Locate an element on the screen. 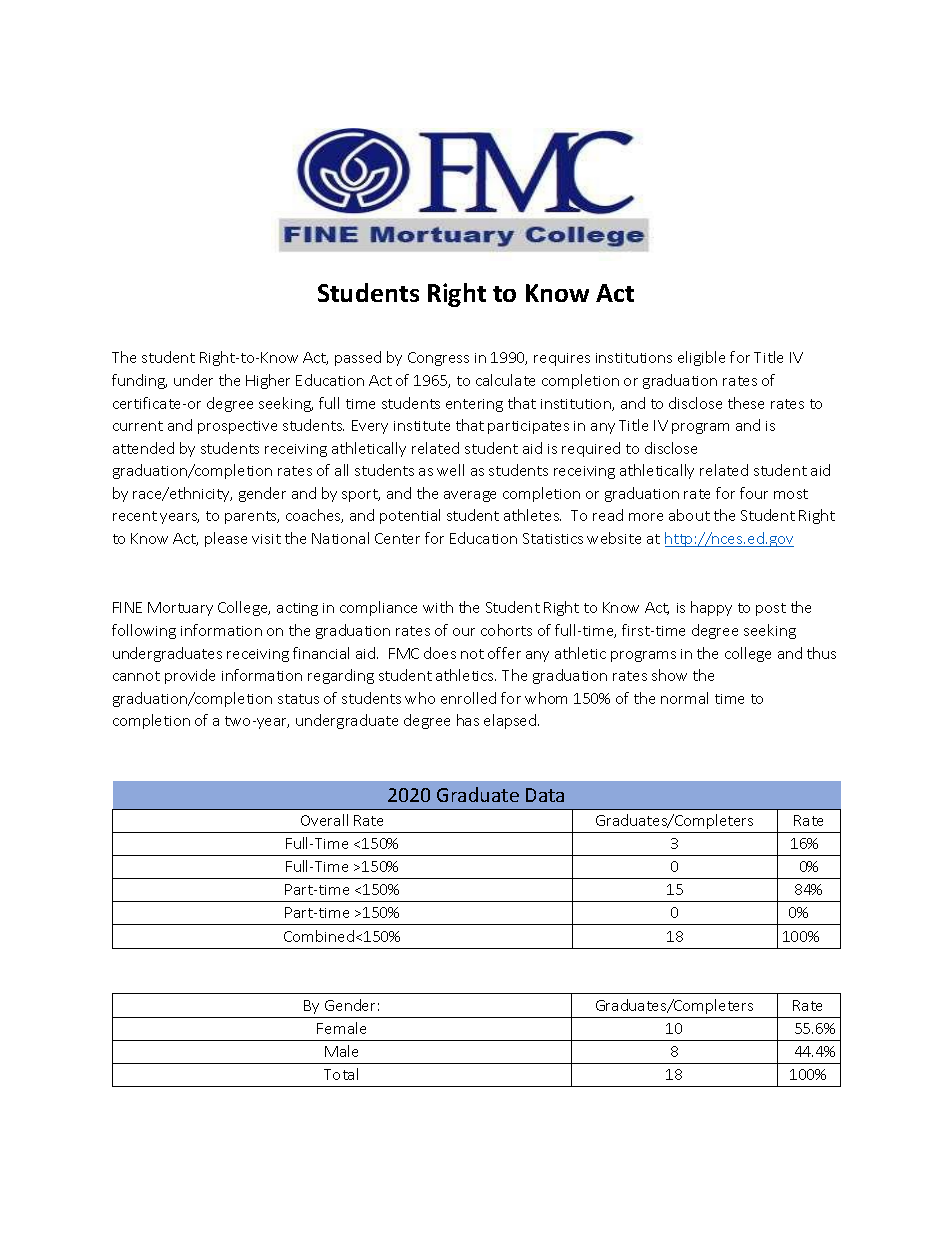 Image resolution: width=952 pixels, height=1233 pixels. Center is located at coordinates (397, 538).
